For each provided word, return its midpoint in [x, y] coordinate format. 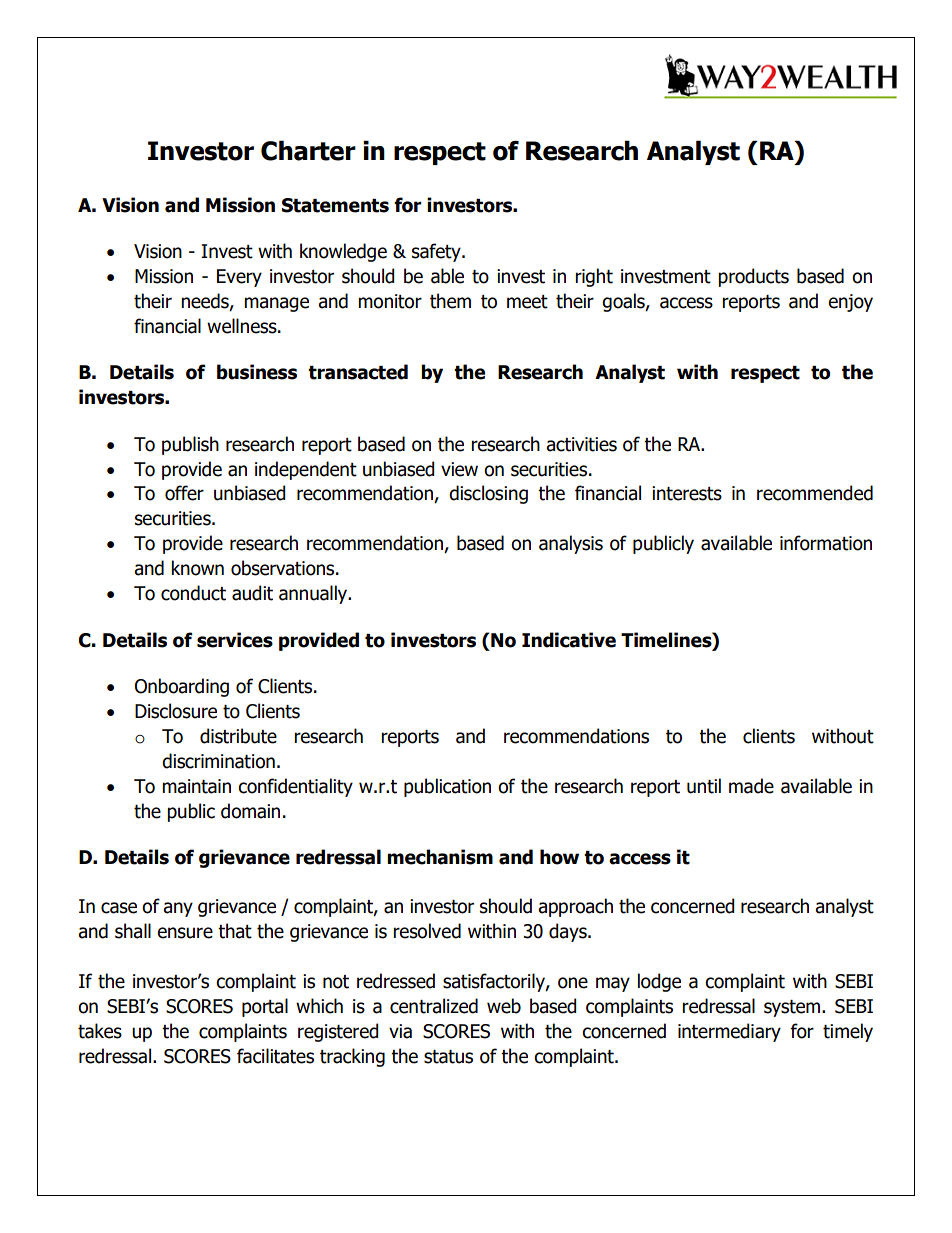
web [504, 1006]
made [751, 786]
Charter [308, 150]
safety [437, 252]
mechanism [440, 857]
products [753, 277]
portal [265, 1007]
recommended [815, 493]
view [459, 469]
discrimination [218, 761]
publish [190, 445]
